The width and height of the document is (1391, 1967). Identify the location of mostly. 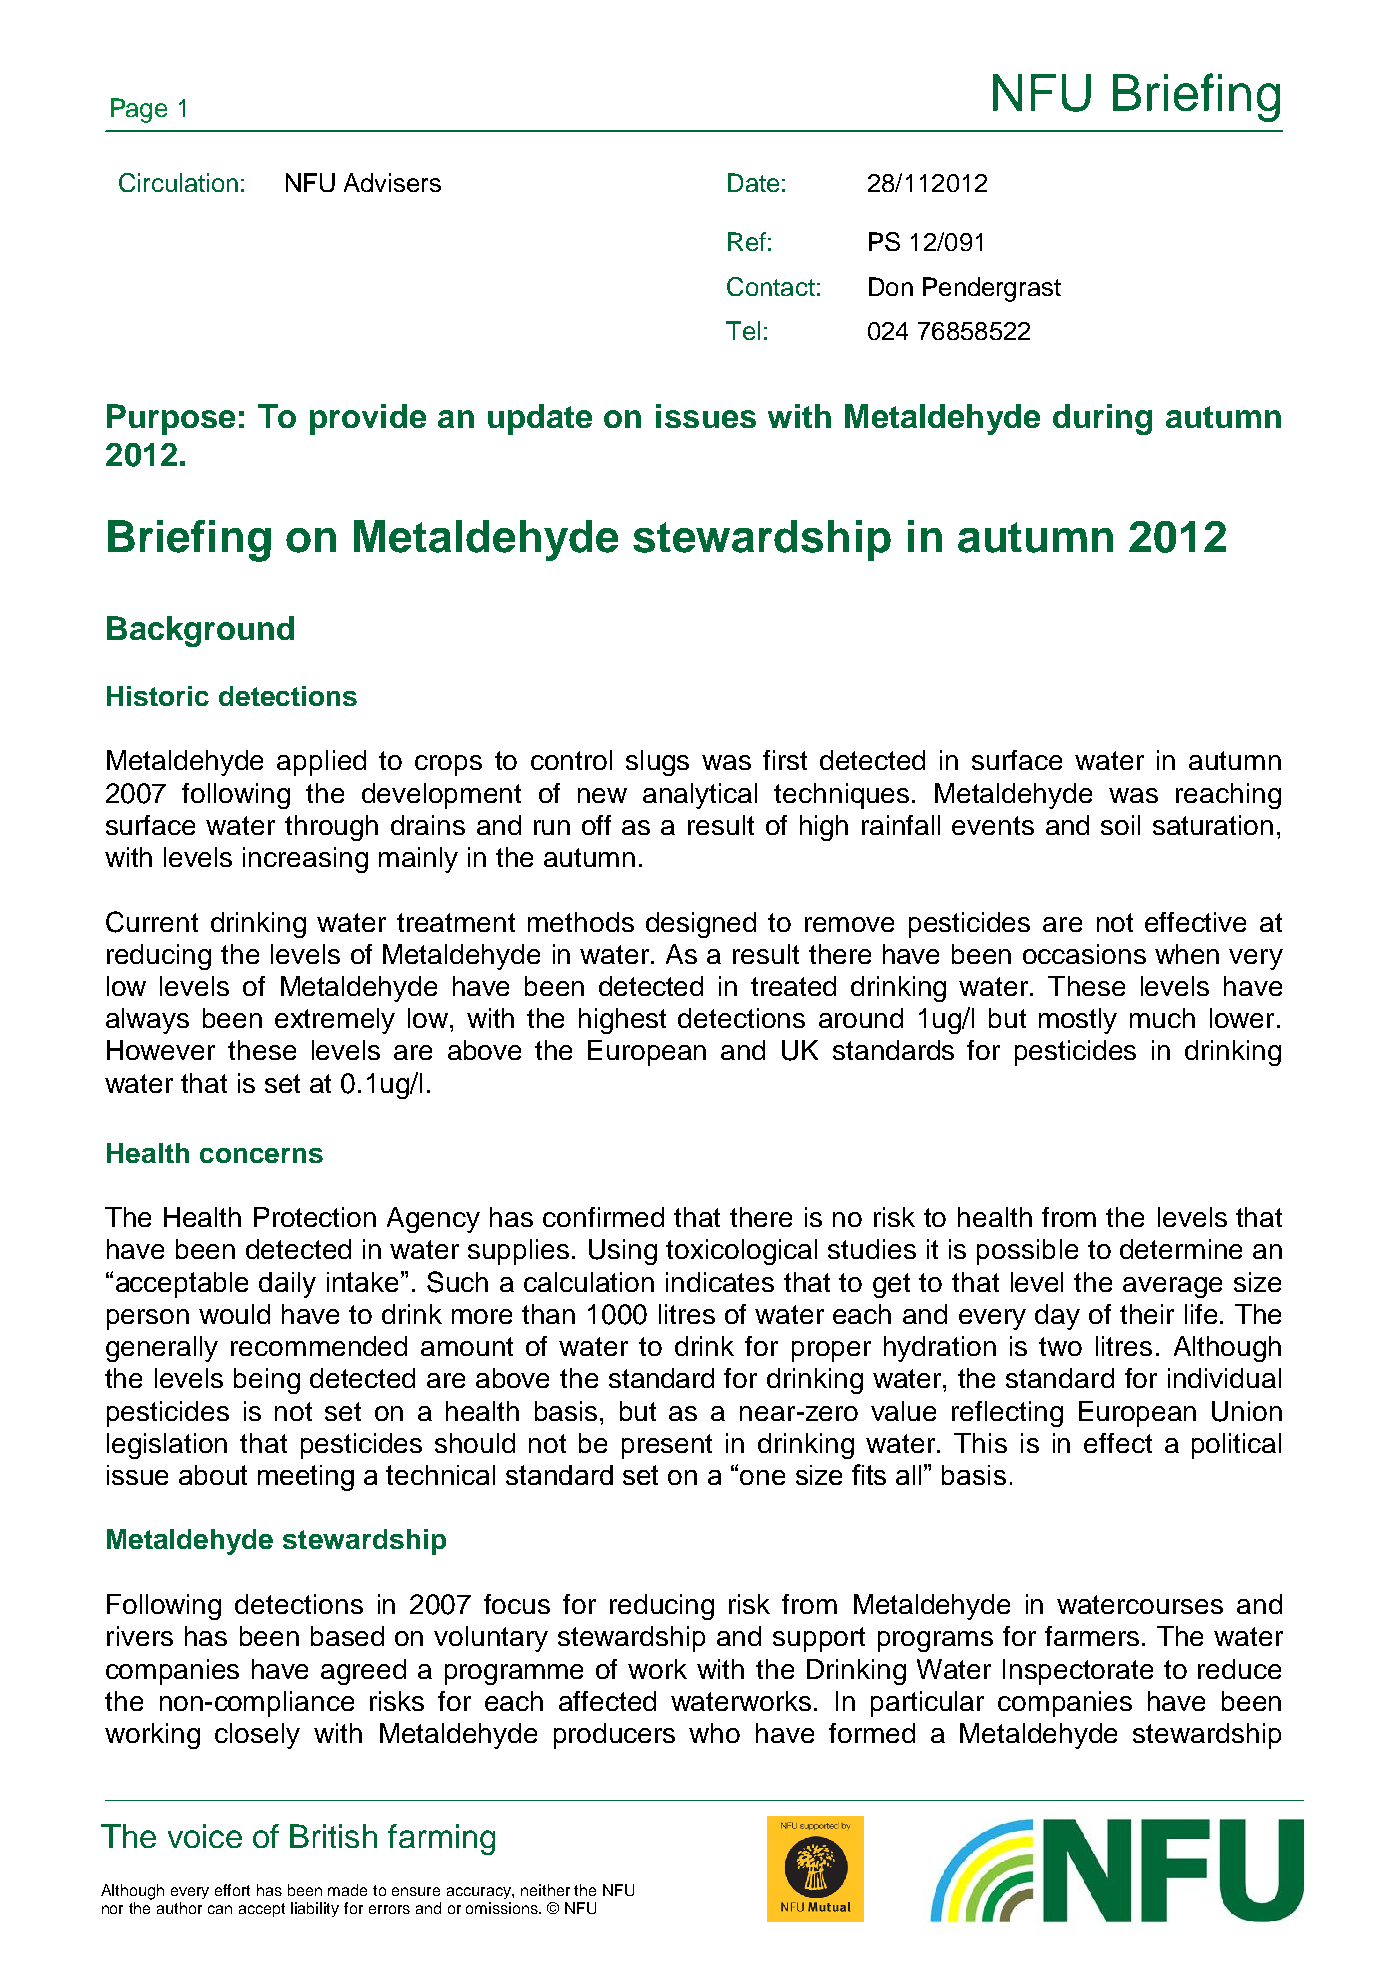
(1078, 1021).
